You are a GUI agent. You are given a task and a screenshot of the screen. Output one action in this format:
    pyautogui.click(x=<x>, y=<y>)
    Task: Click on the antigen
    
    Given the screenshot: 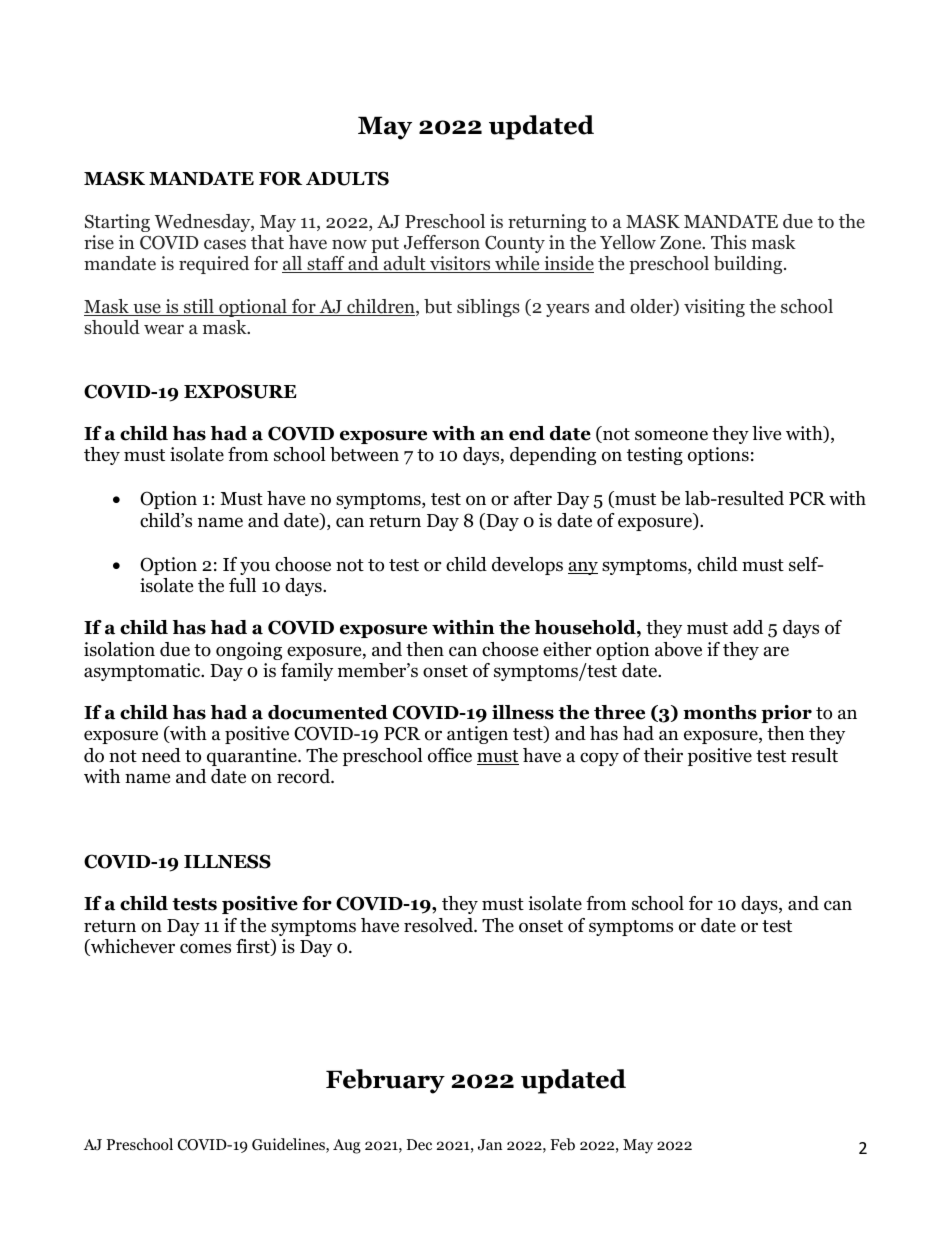 What is the action you would take?
    pyautogui.click(x=477, y=735)
